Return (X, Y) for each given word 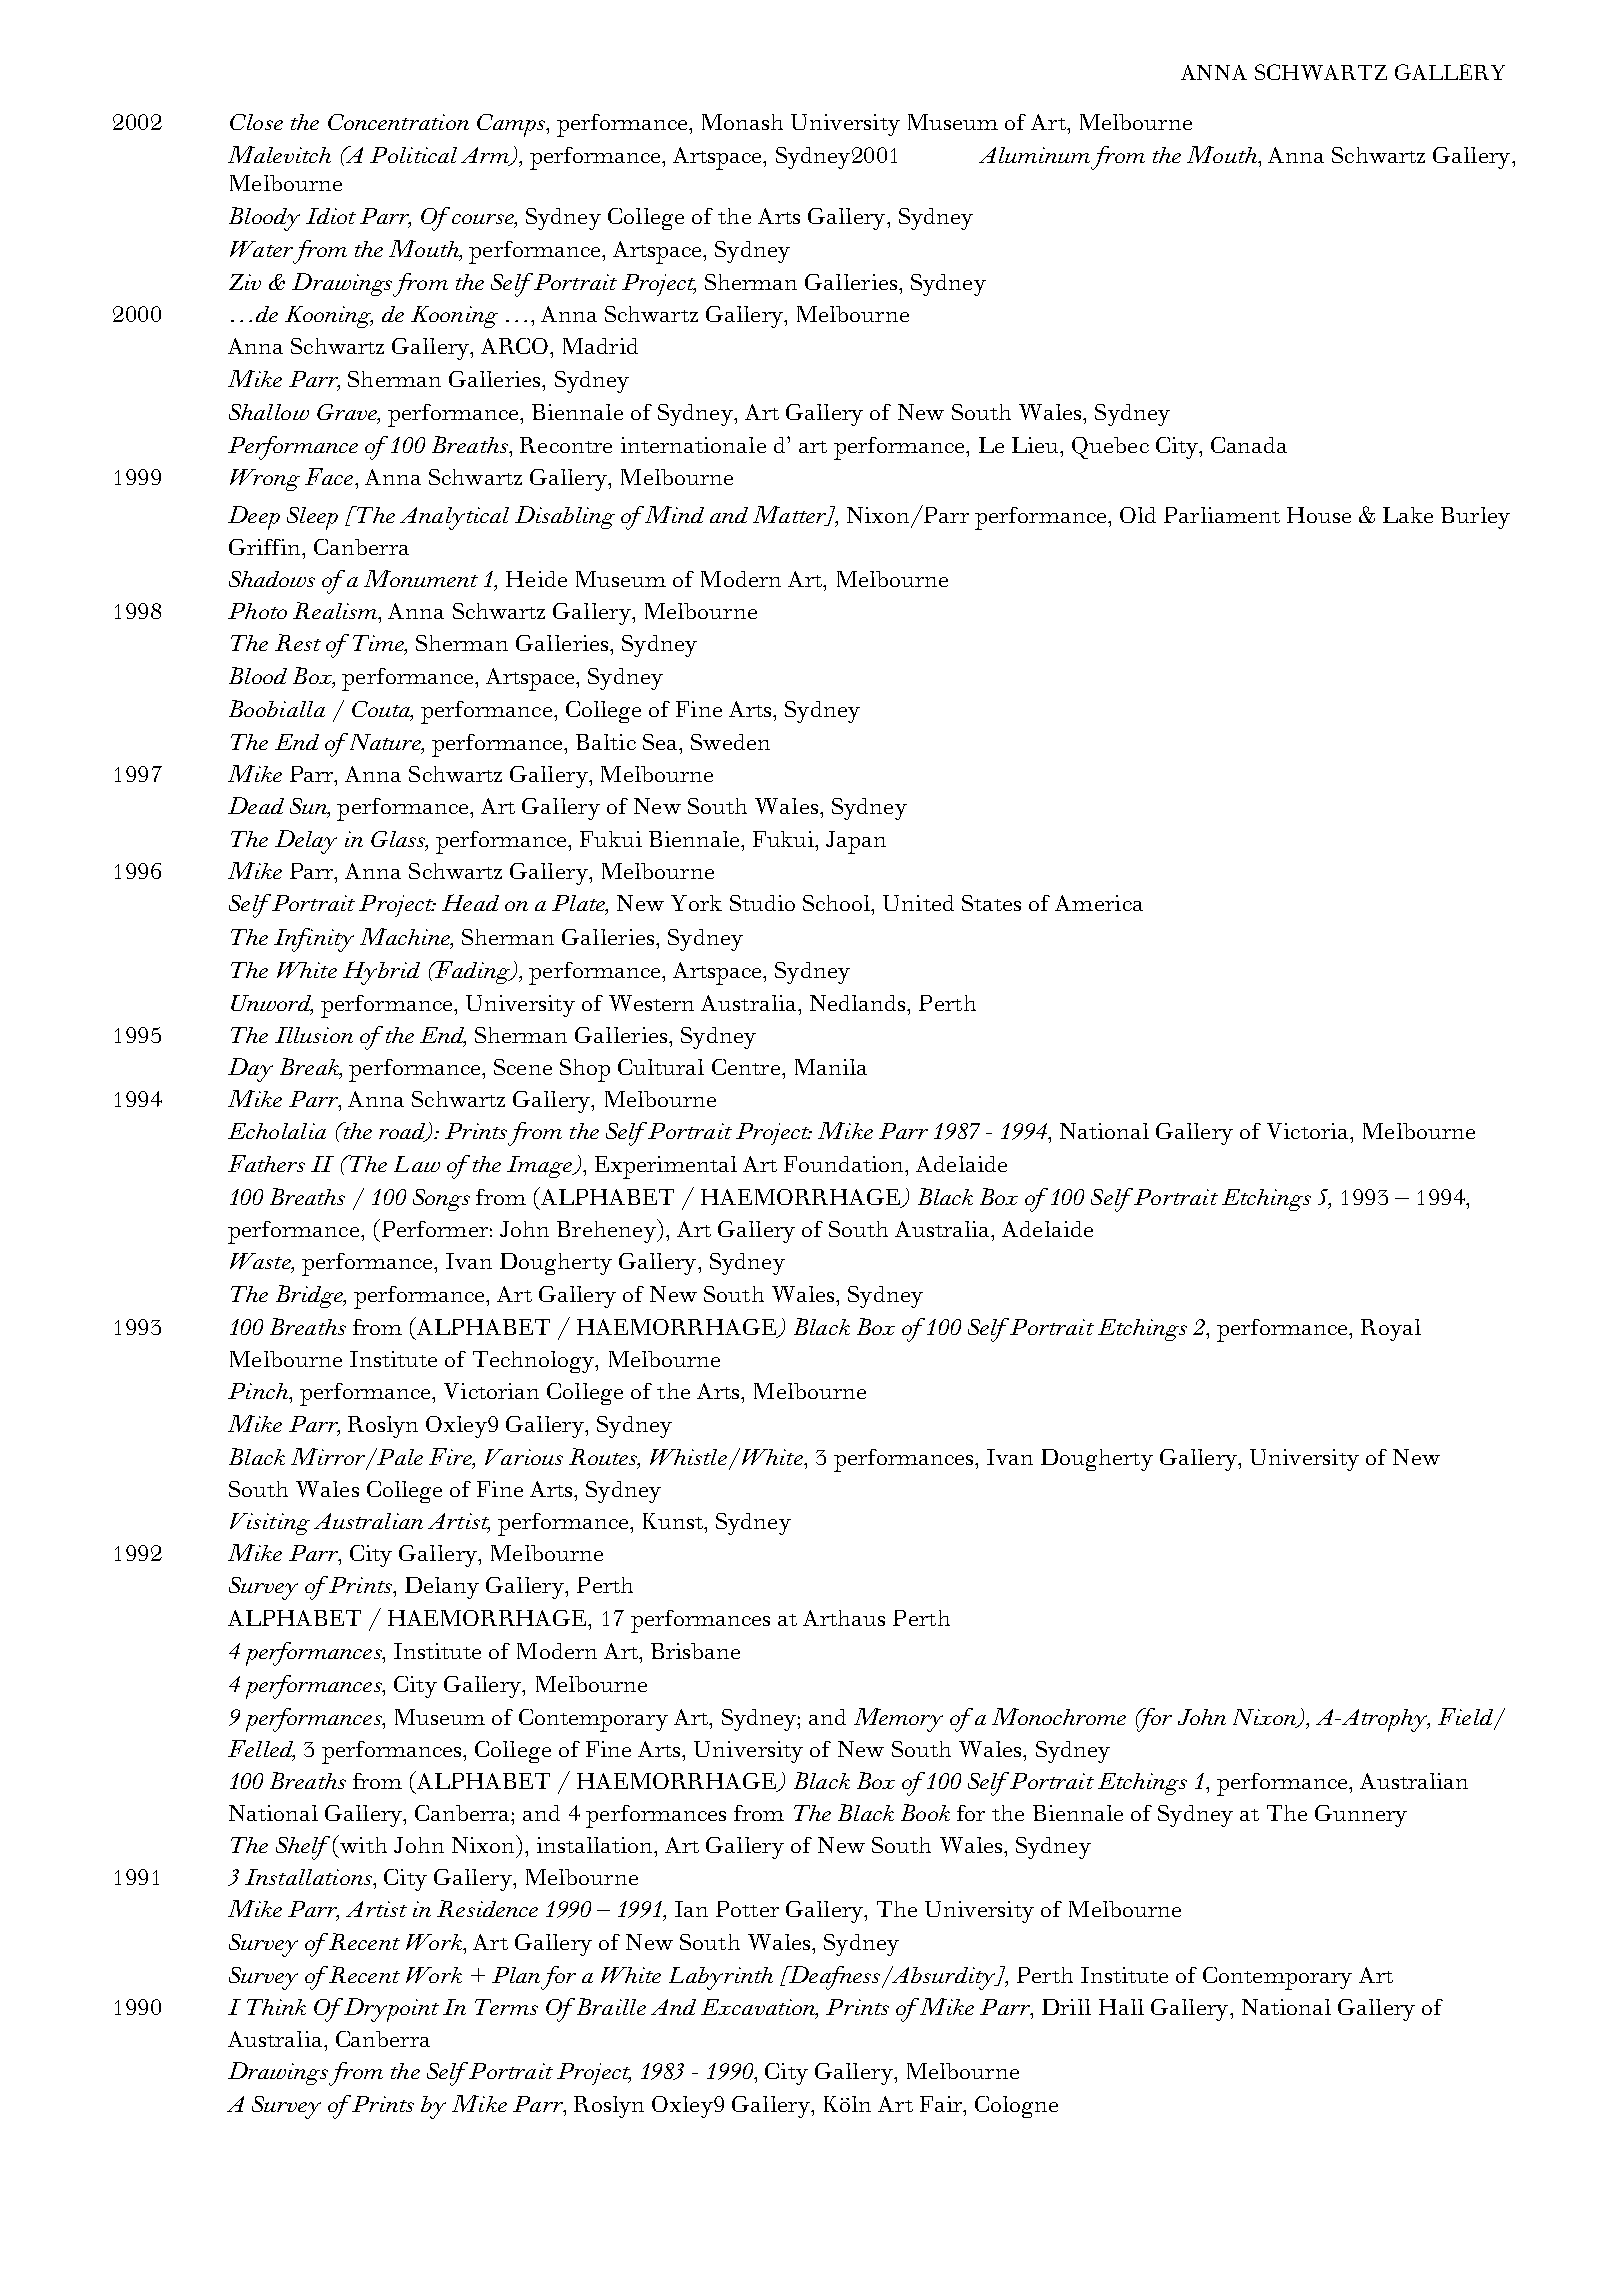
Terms (506, 2007)
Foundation (845, 1164)
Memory (898, 1720)
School (838, 903)
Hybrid (381, 973)
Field (1467, 1718)
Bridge (311, 1296)
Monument (421, 578)
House (1319, 515)
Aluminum (1034, 155)
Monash (742, 122)
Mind (673, 514)
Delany (442, 1588)
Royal (1391, 1330)
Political (413, 155)
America (1099, 903)
